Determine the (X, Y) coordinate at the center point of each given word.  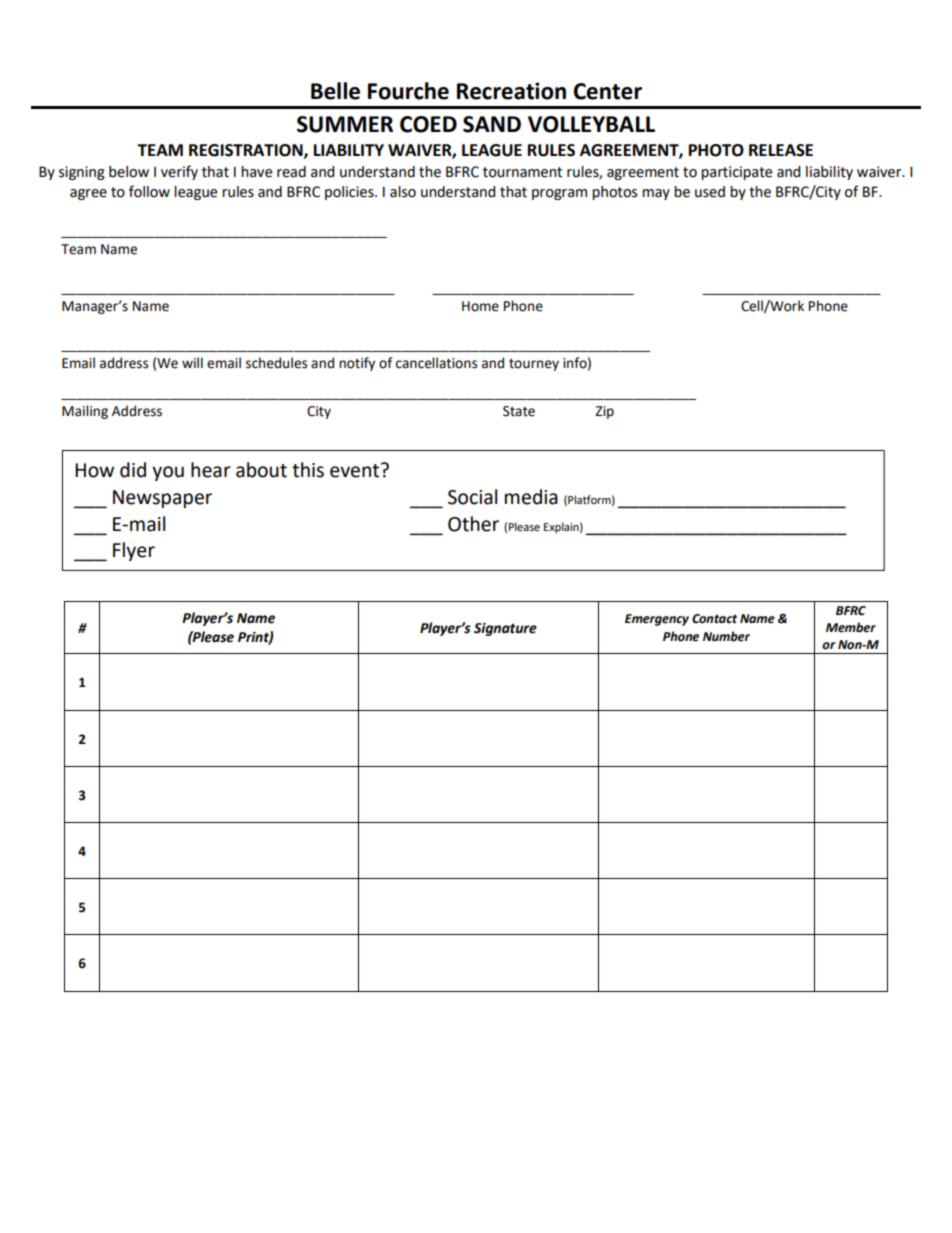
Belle (335, 91)
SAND (492, 124)
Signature (505, 629)
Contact (714, 619)
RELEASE (781, 150)
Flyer (134, 551)
